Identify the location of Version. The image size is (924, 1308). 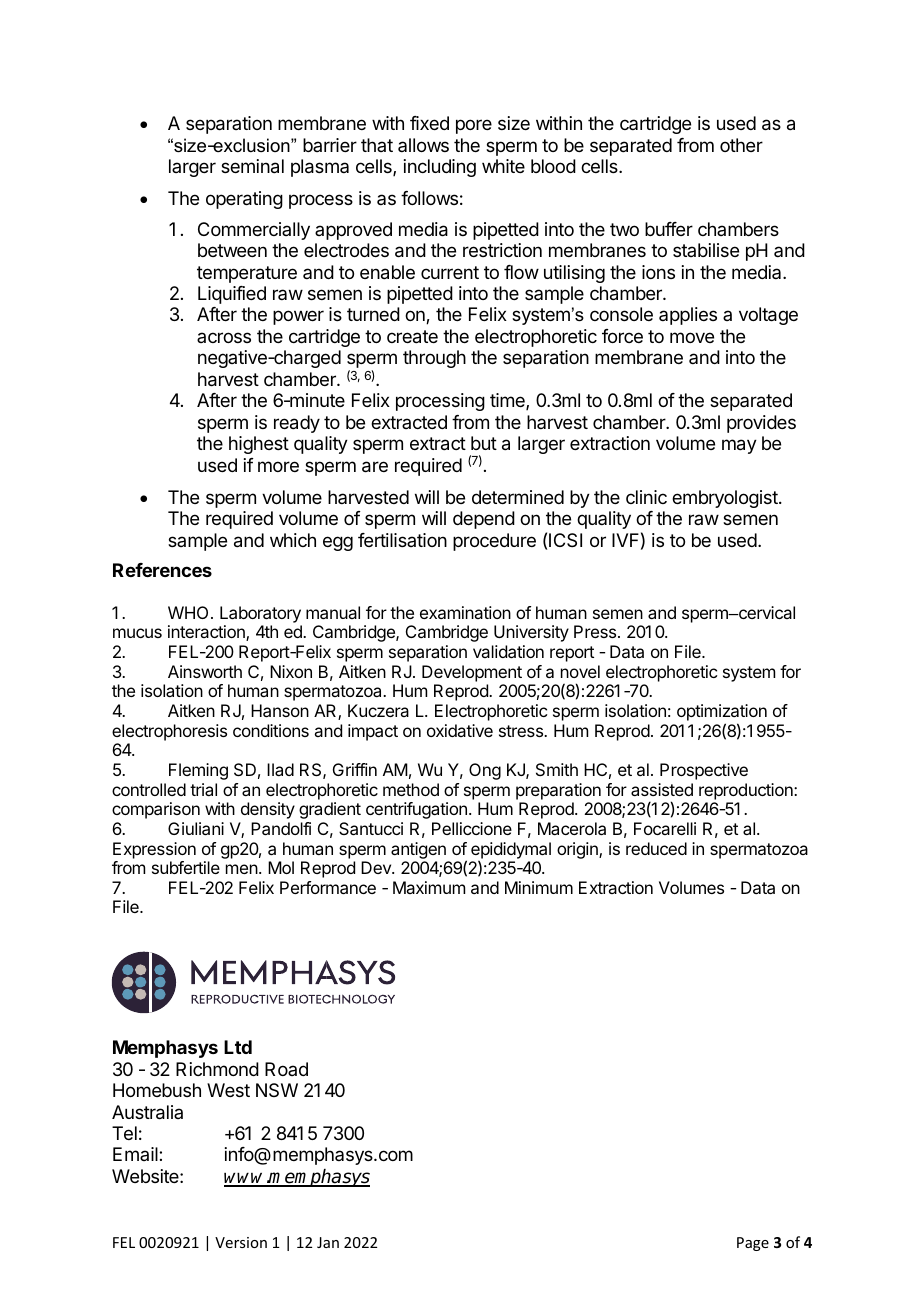
(241, 1242).
